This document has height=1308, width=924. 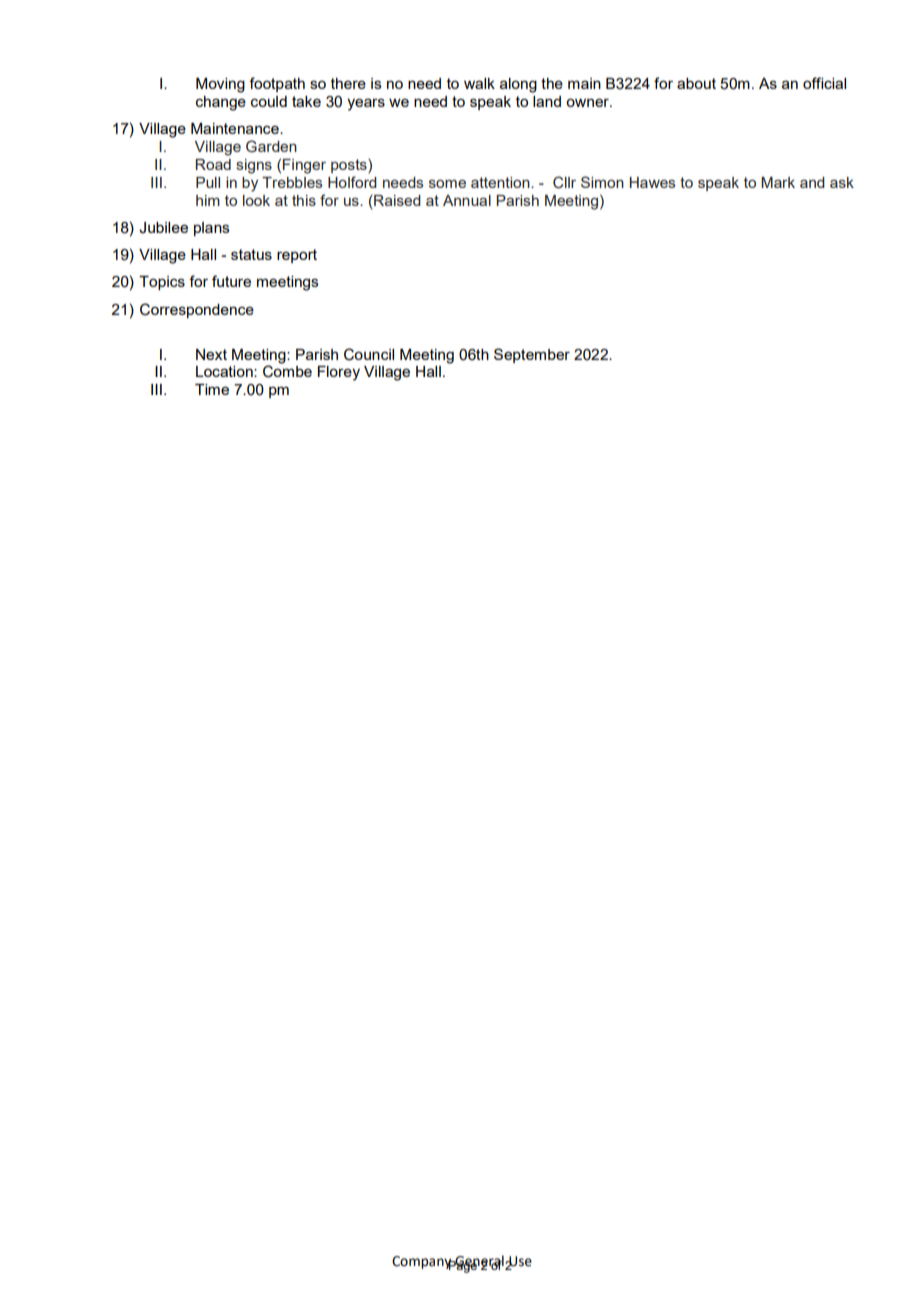 I want to click on along, so click(x=518, y=85).
